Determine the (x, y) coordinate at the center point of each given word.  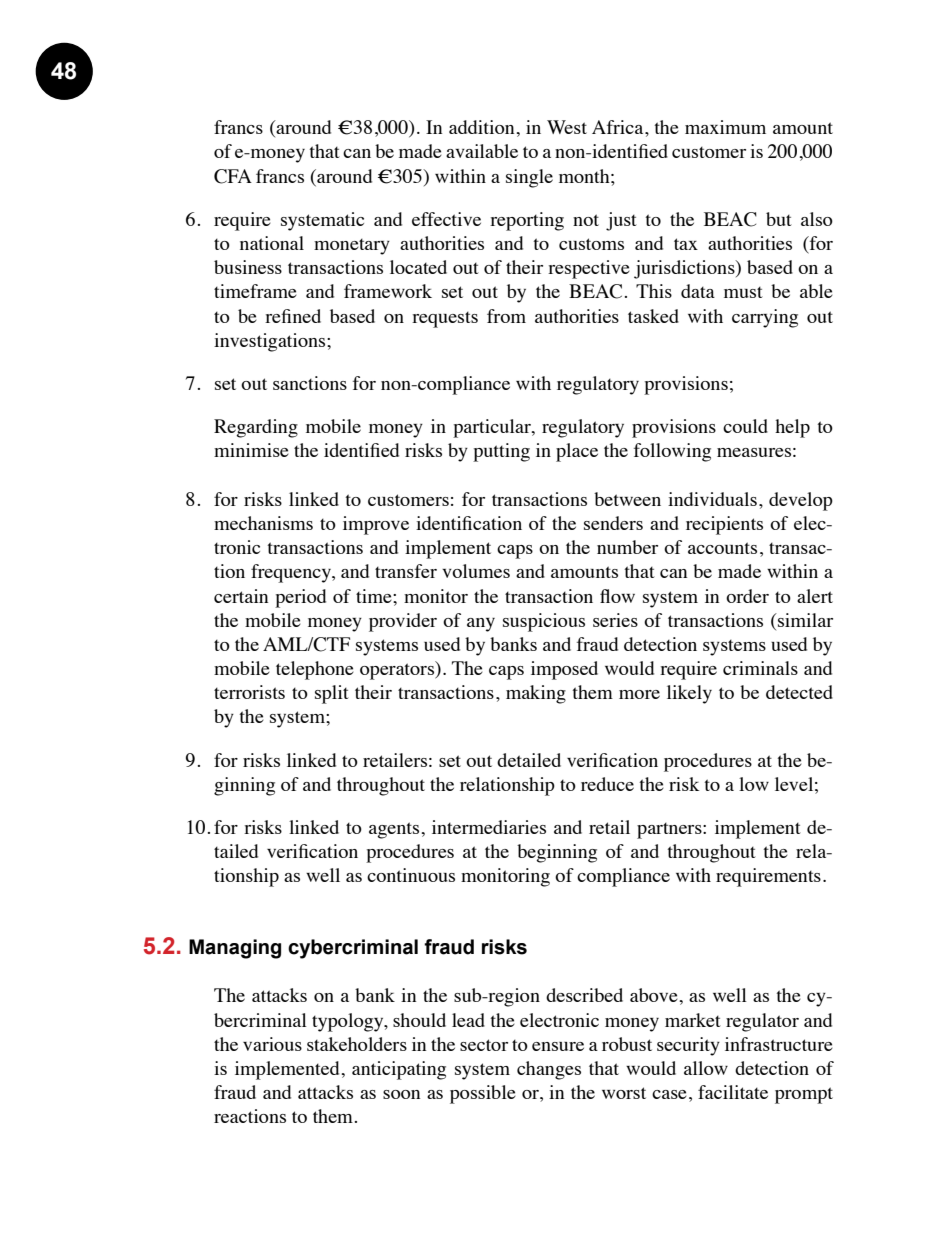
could (745, 426)
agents (395, 830)
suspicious (544, 622)
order (747, 596)
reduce (607, 784)
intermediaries (489, 827)
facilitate (733, 1092)
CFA (233, 176)
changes (549, 1070)
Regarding (256, 428)
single (529, 178)
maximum (725, 127)
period (300, 598)
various (272, 1044)
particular (493, 428)
